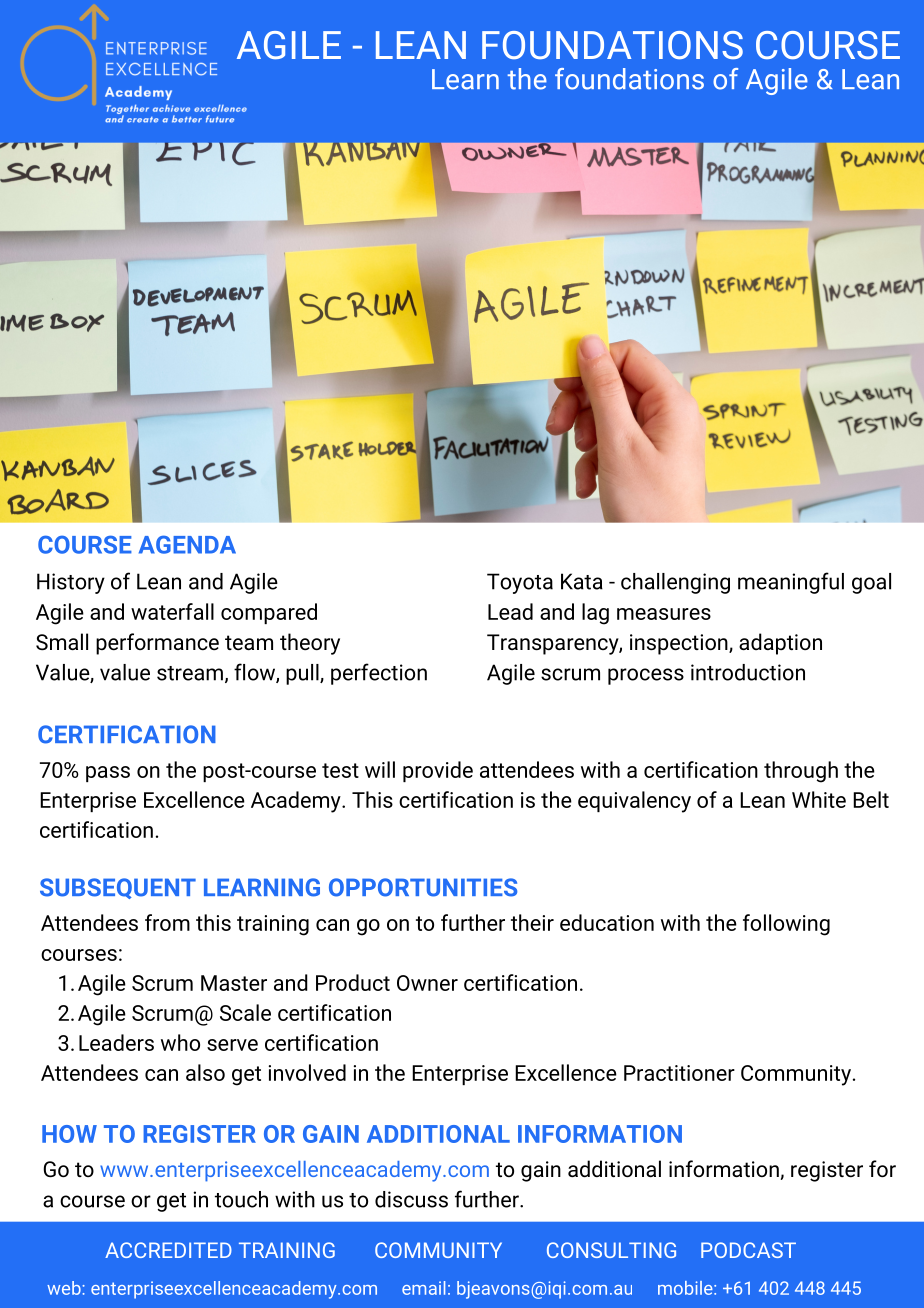 The width and height of the screenshot is (924, 1308). Describe the element at coordinates (423, 1288) in the screenshot. I see `email` at that location.
